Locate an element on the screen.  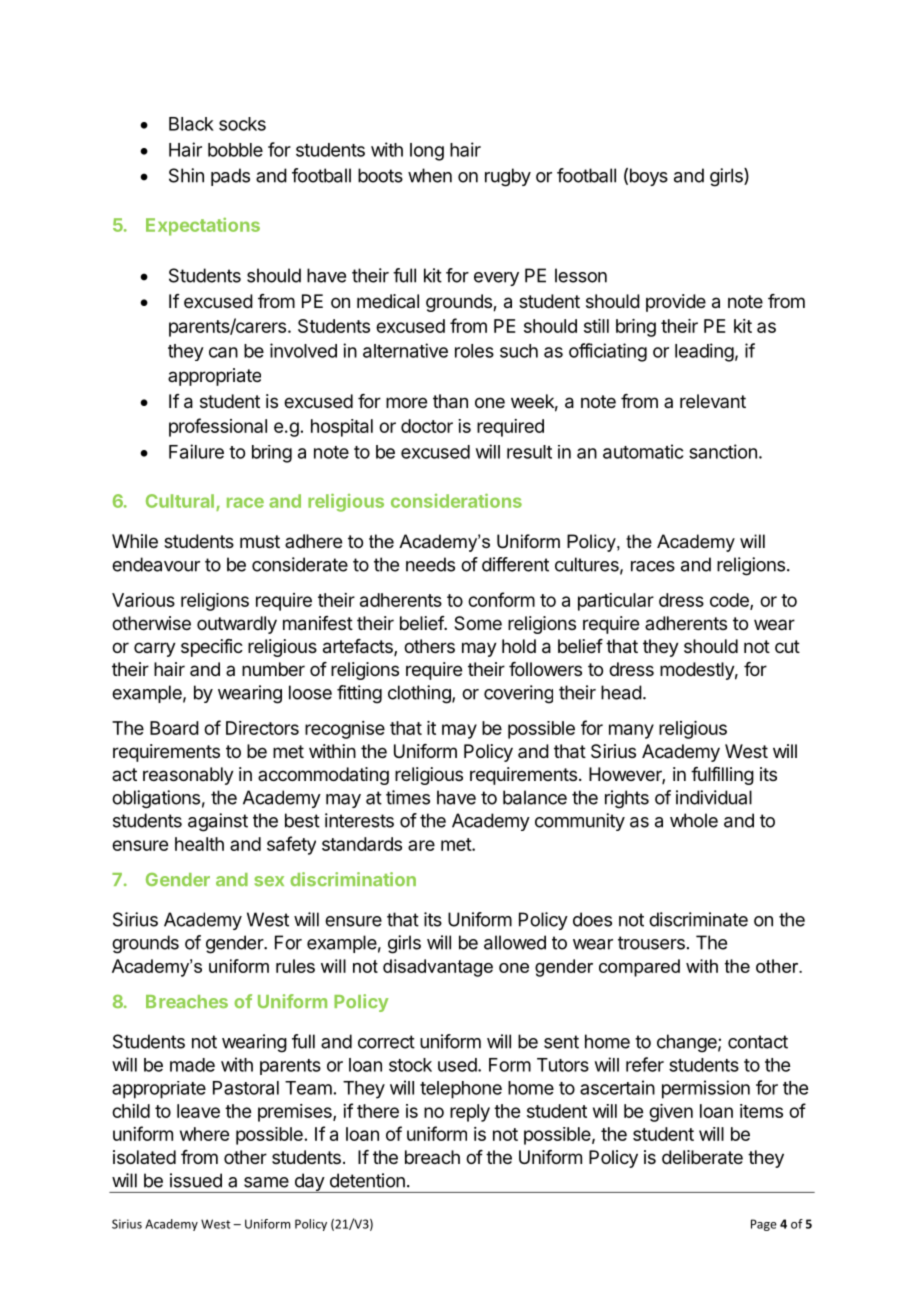
cut is located at coordinates (787, 646).
